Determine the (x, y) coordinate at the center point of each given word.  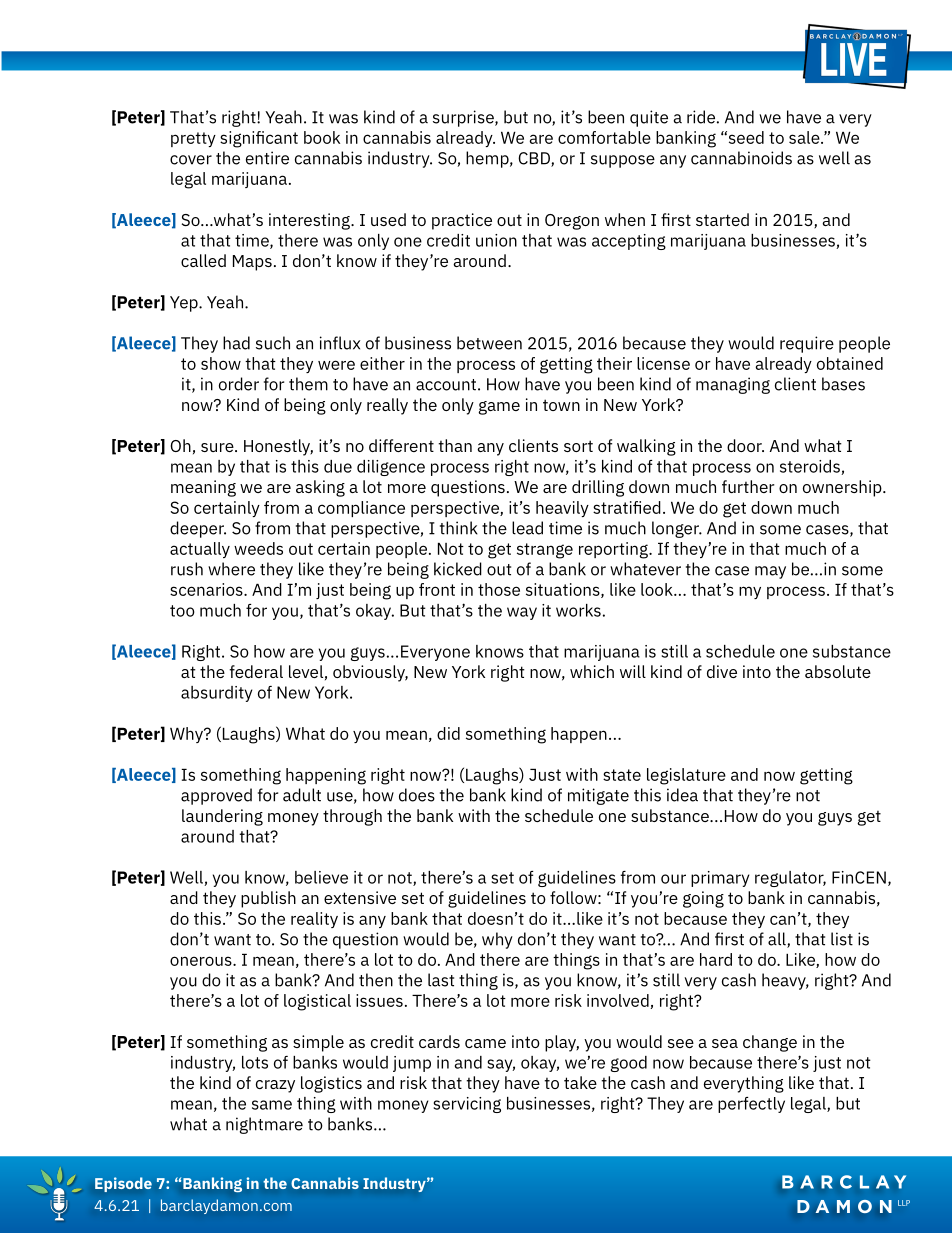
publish (268, 899)
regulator (790, 879)
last (441, 980)
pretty (193, 139)
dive (722, 671)
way (522, 613)
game (499, 408)
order (239, 384)
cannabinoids (741, 158)
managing (733, 385)
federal (256, 671)
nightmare (264, 1125)
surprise (464, 118)
